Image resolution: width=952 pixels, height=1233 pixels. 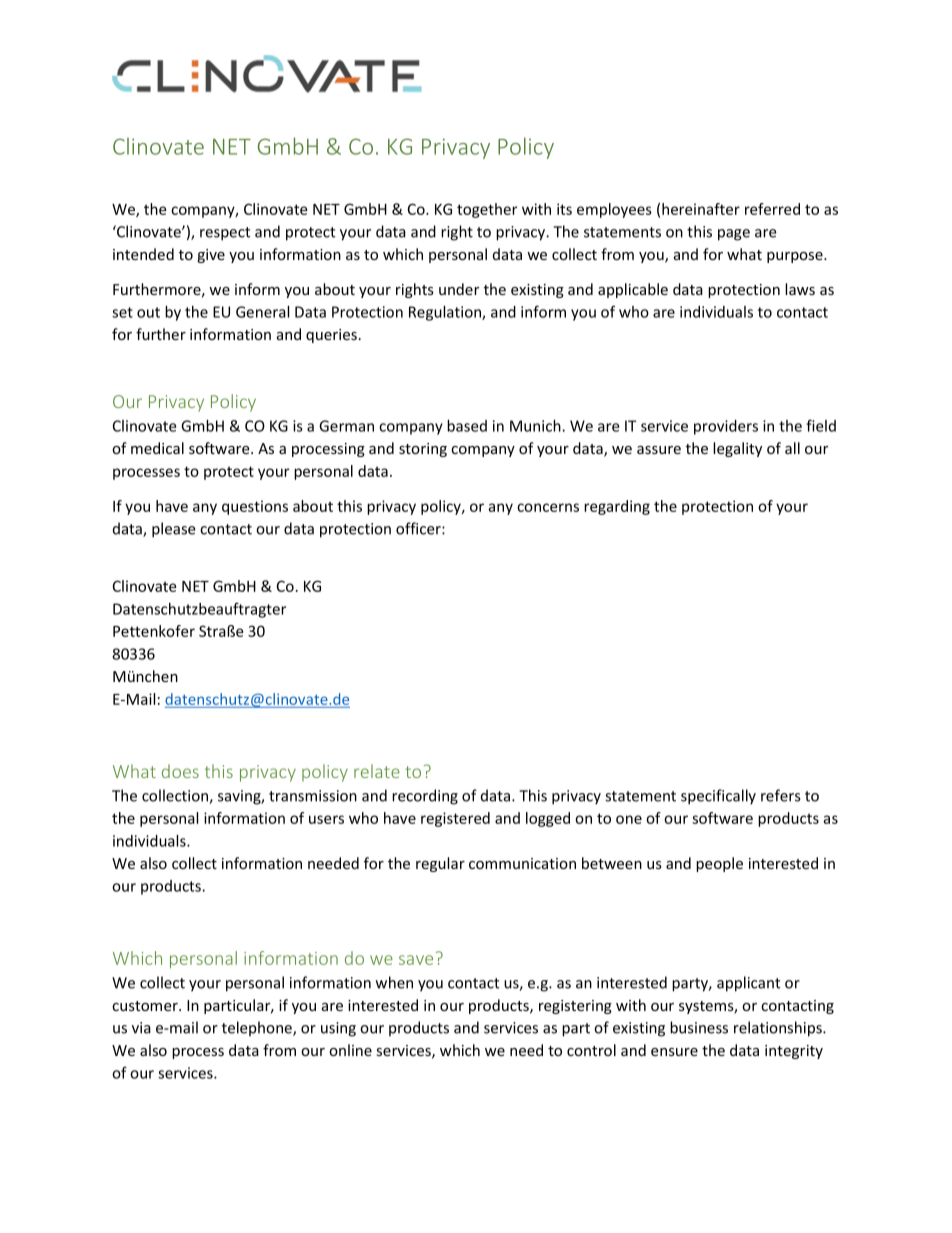 What do you see at coordinates (225, 234) in the screenshot?
I see `respect` at bounding box center [225, 234].
